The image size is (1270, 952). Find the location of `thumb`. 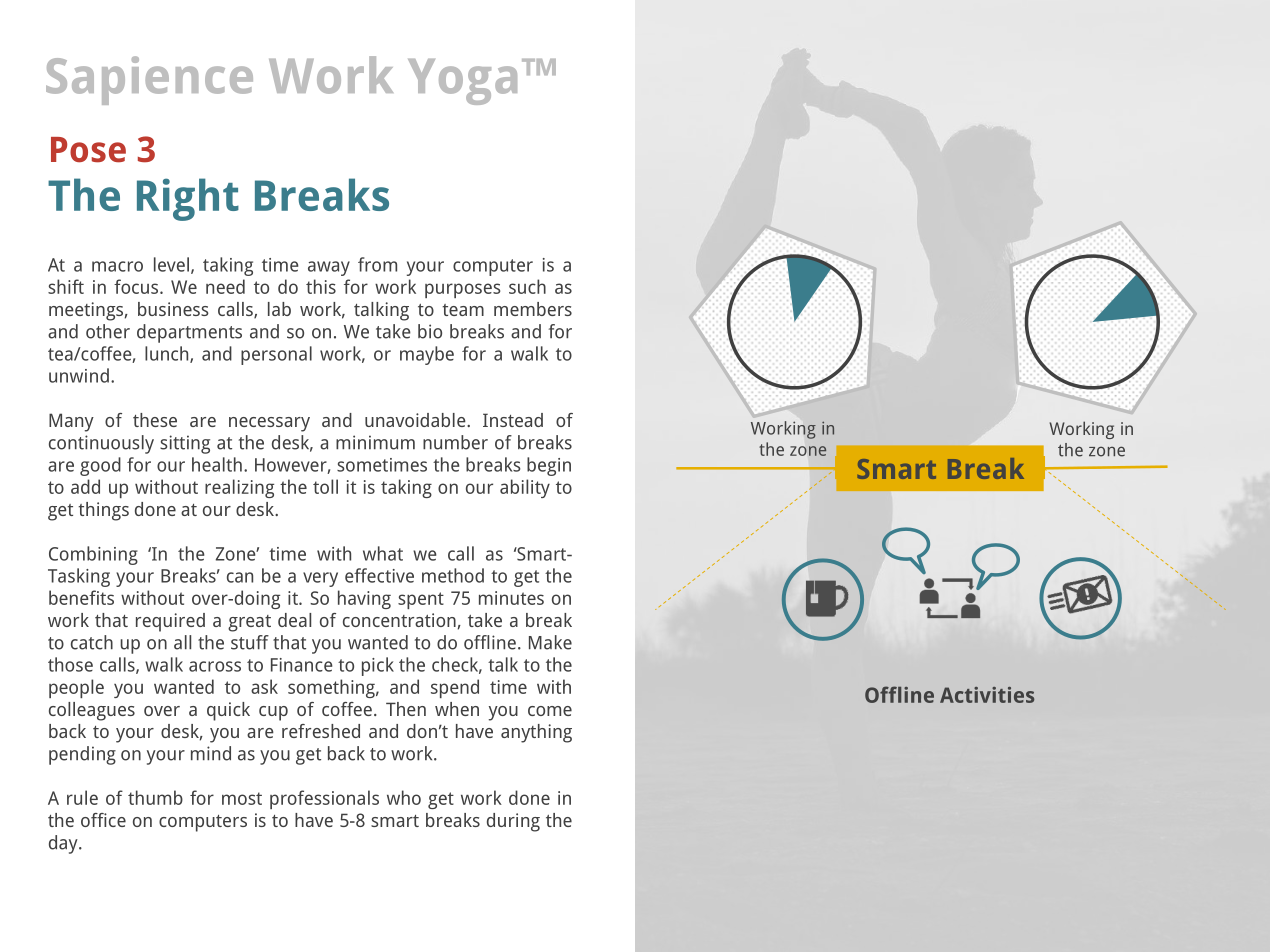

thumb is located at coordinates (155, 797).
